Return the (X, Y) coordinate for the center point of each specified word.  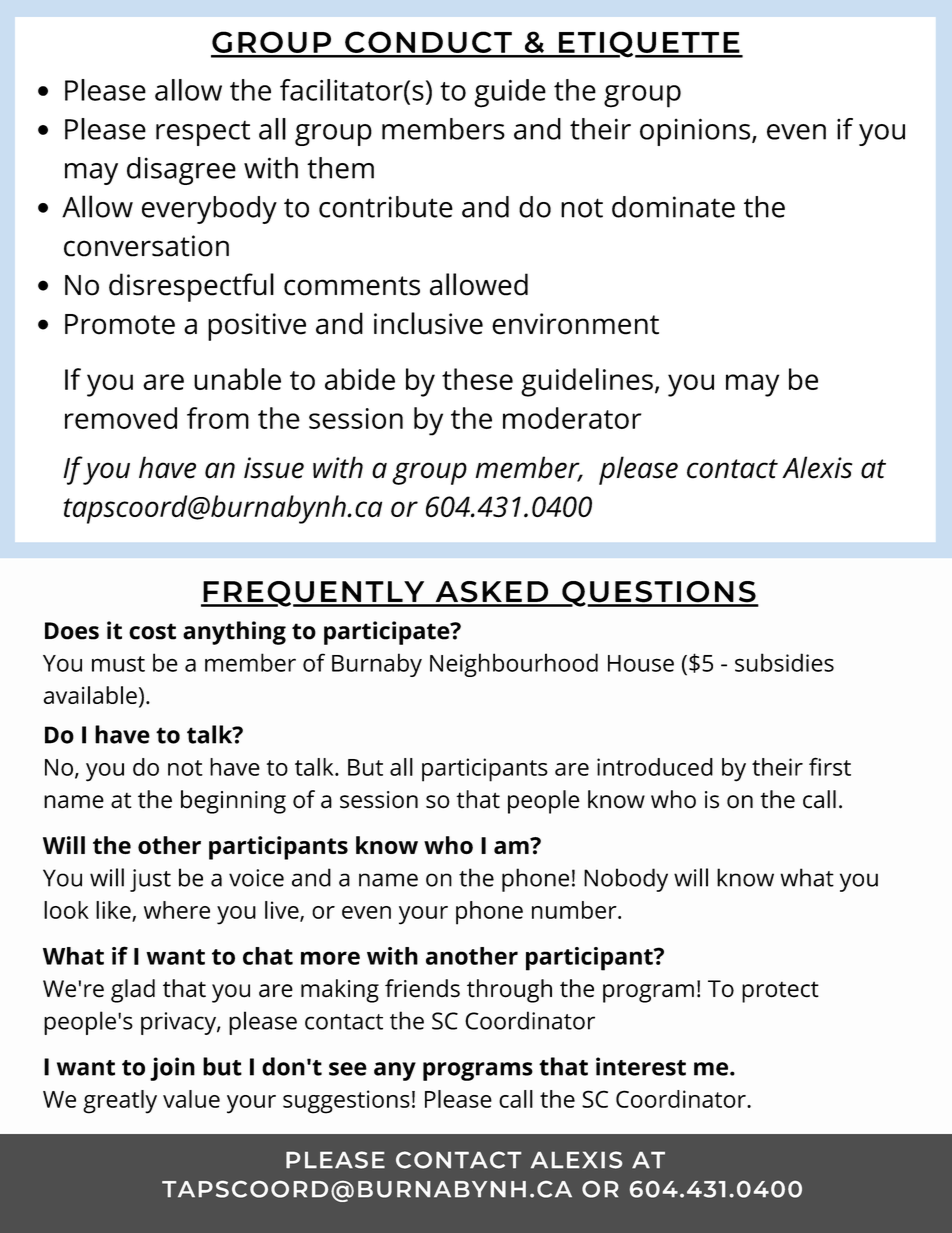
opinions (696, 132)
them (340, 168)
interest (641, 1066)
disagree (181, 171)
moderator (572, 418)
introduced (655, 767)
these (477, 379)
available (90, 695)
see (348, 1069)
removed (121, 418)
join (172, 1069)
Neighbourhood (514, 665)
